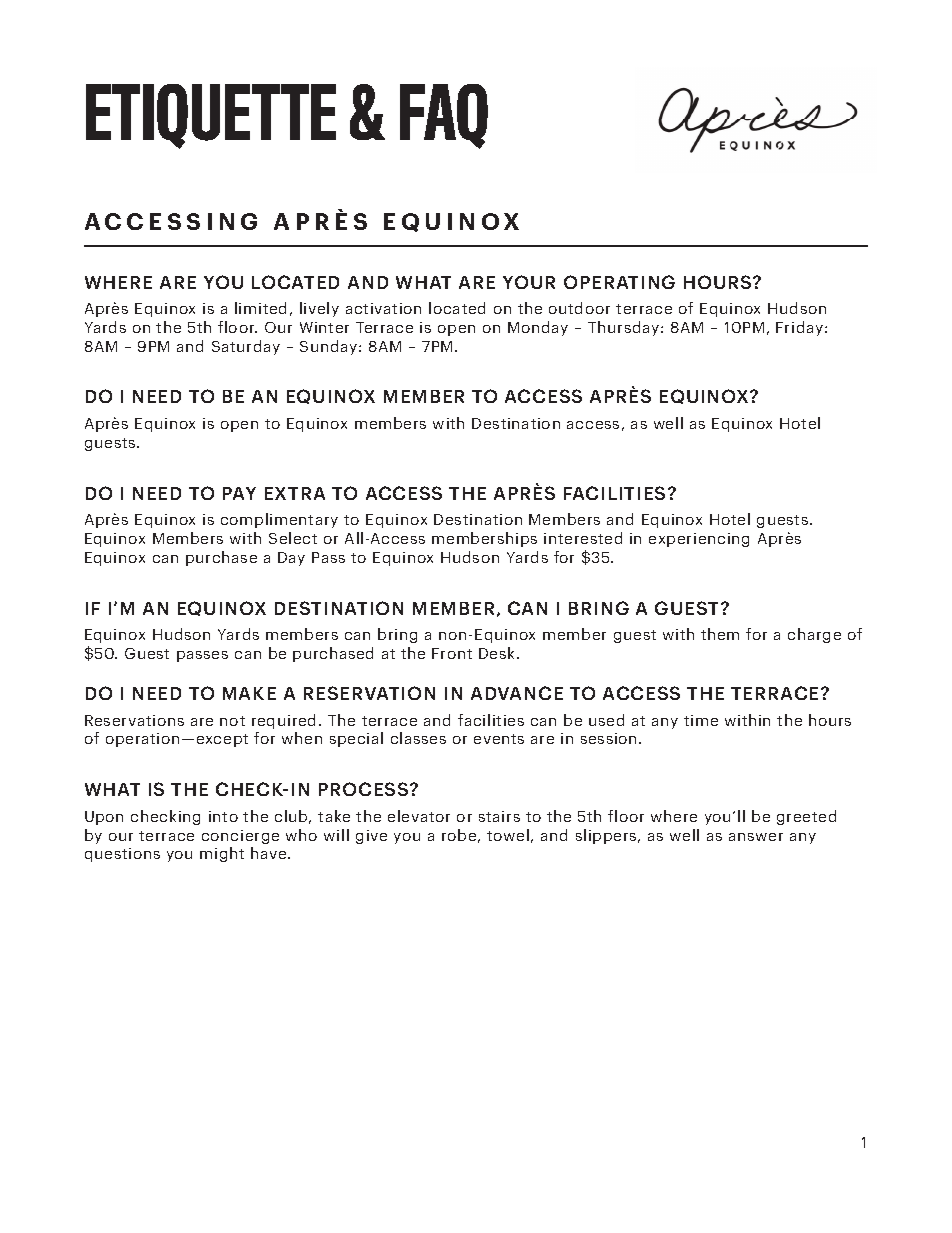 The width and height of the page is (952, 1233). What do you see at coordinates (508, 835) in the page?
I see `towel` at bounding box center [508, 835].
